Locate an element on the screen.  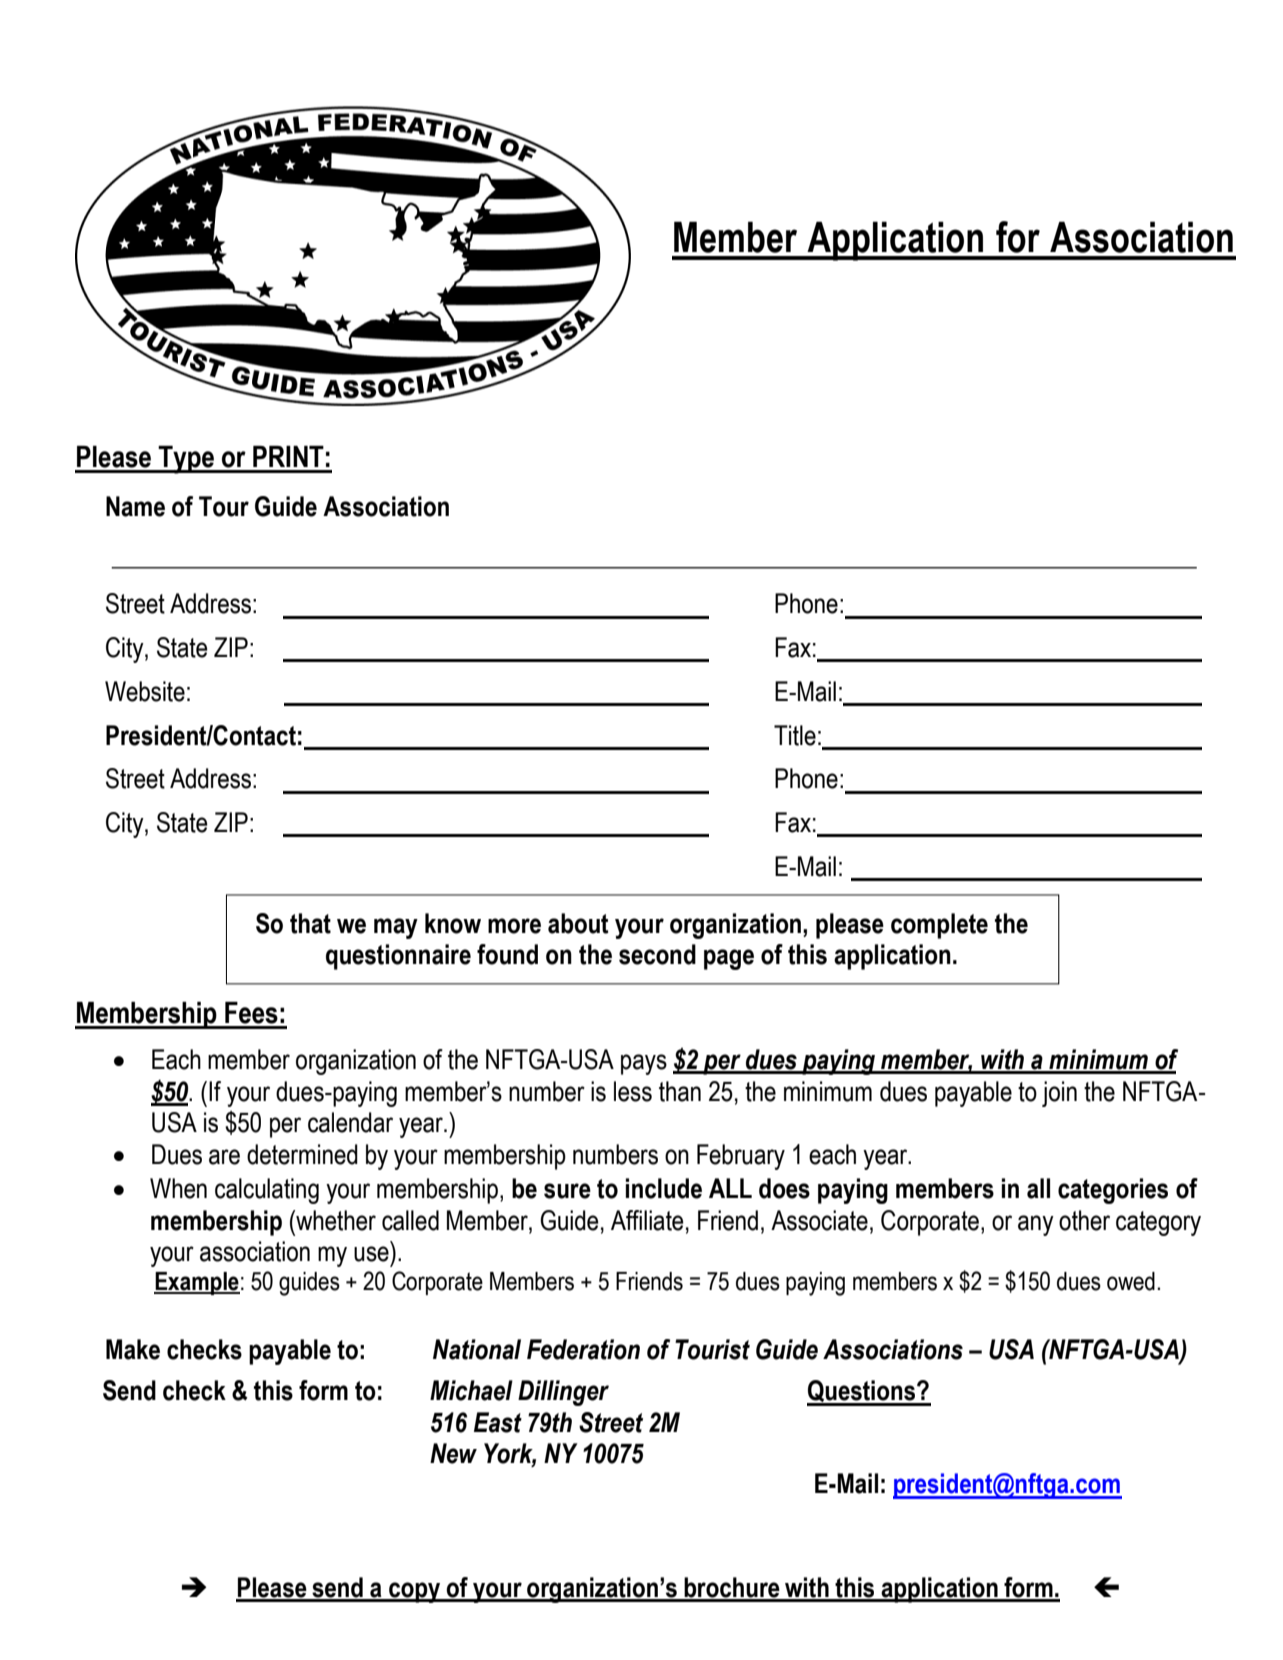
Type is located at coordinates (186, 460).
